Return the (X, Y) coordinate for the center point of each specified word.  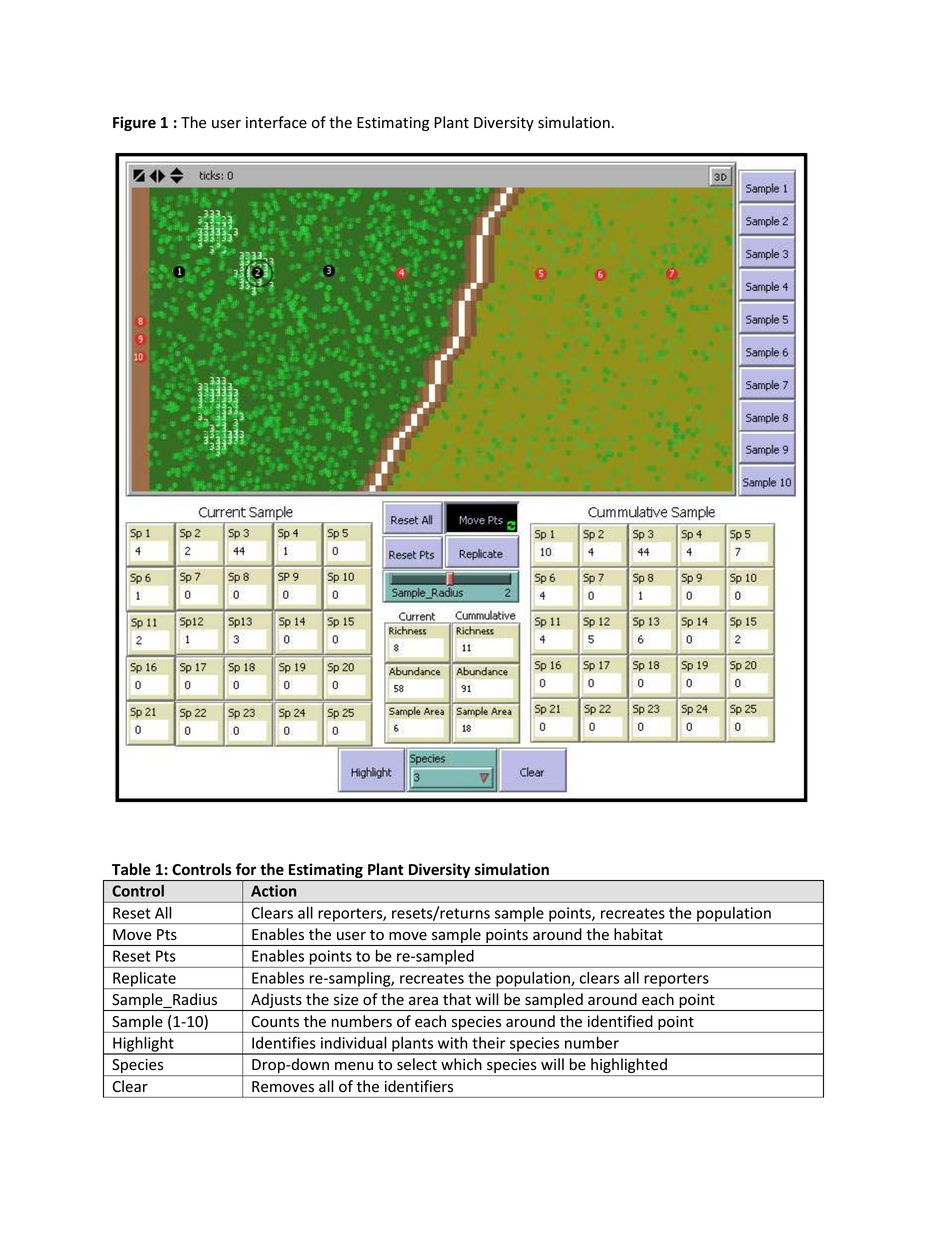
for (246, 869)
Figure (134, 123)
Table (131, 869)
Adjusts (276, 1002)
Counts (275, 1022)
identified (620, 1021)
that (457, 999)
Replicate (144, 980)
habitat (638, 934)
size (346, 1000)
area (423, 1001)
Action (273, 891)
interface (276, 122)
